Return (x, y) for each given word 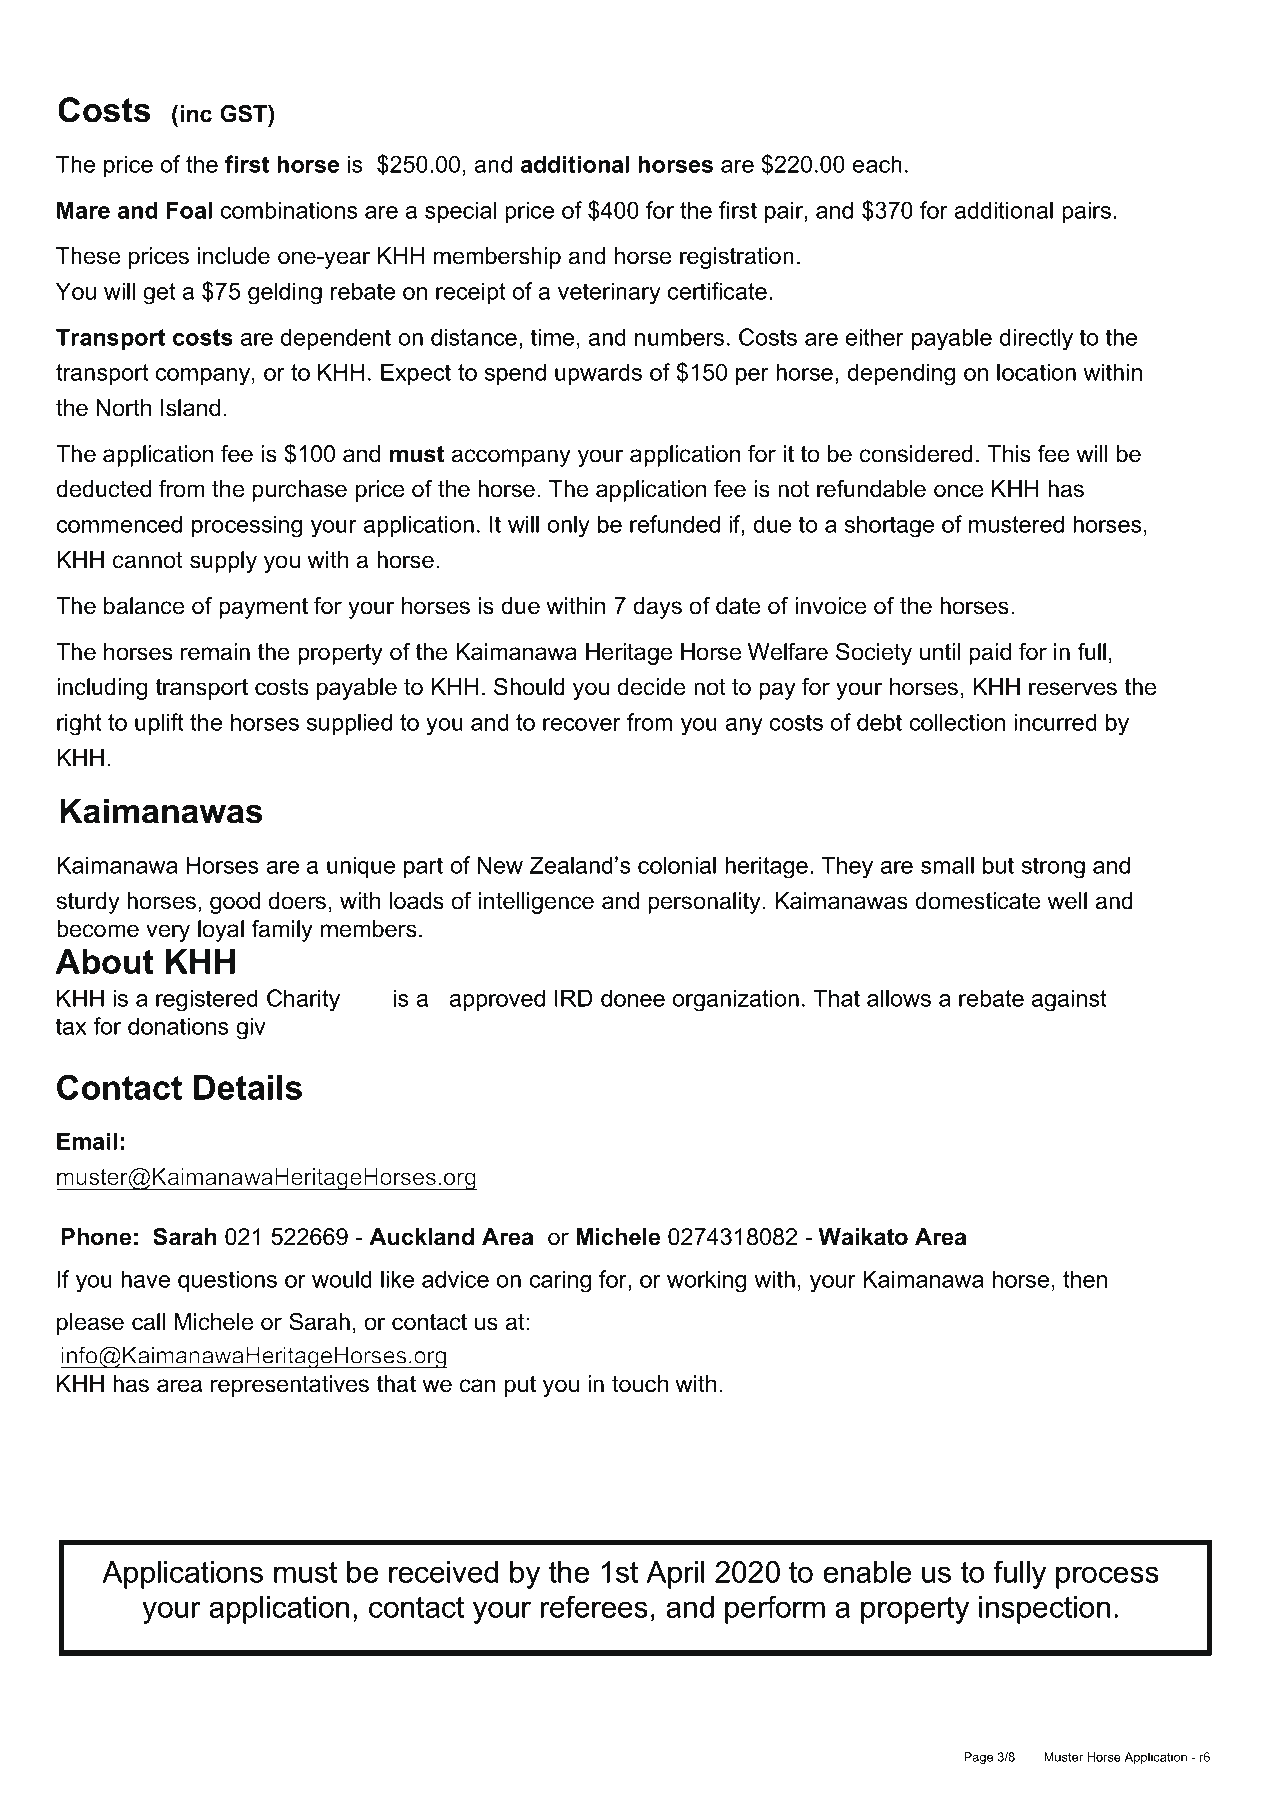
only (568, 526)
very (168, 933)
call (148, 1322)
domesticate (978, 901)
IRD (574, 998)
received (443, 1572)
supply (223, 562)
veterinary (609, 293)
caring (560, 1281)
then (1085, 1279)
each (877, 164)
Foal (189, 210)
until (940, 652)
